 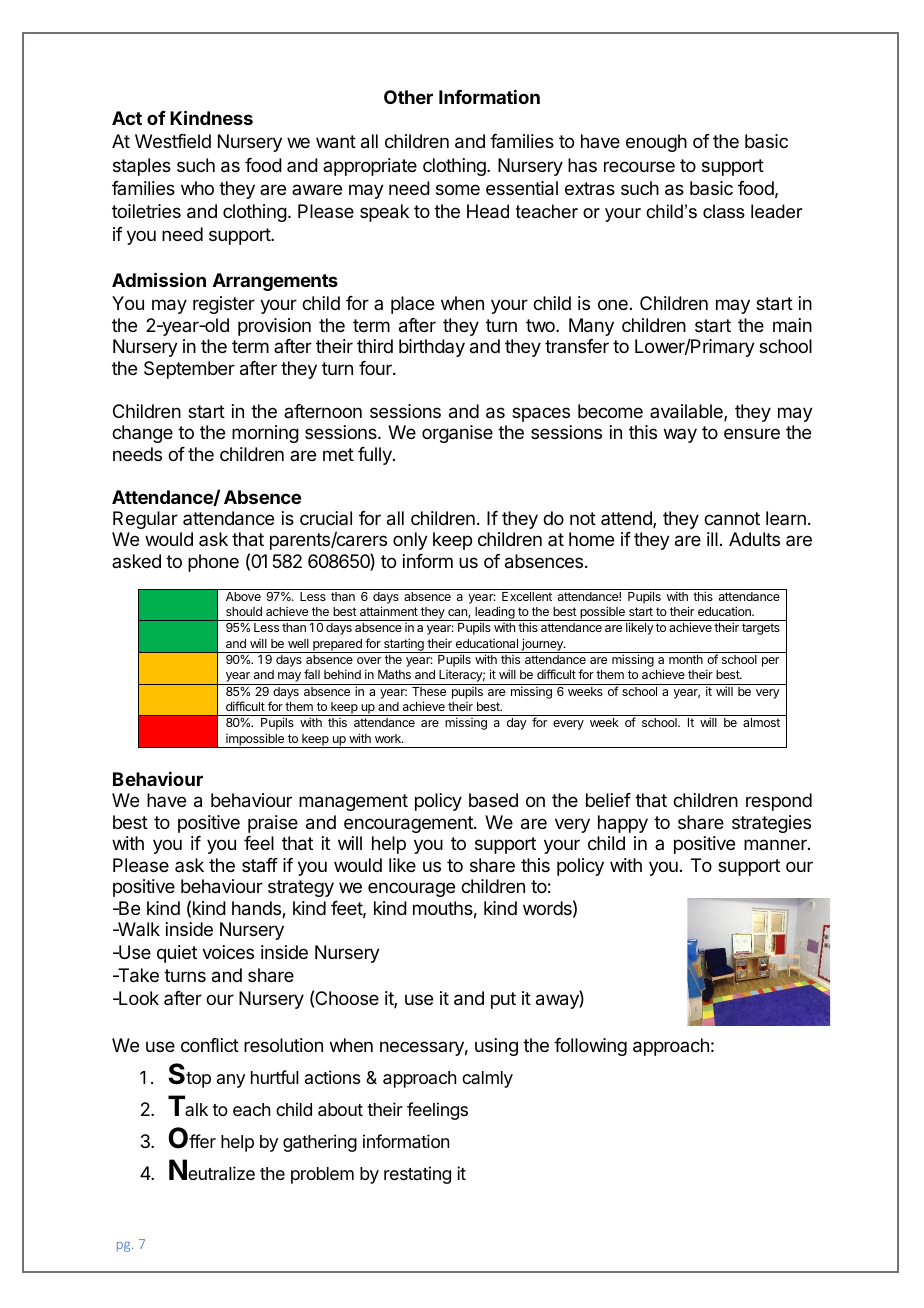 What do you see at coordinates (761, 722) in the screenshot?
I see `almost` at bounding box center [761, 722].
